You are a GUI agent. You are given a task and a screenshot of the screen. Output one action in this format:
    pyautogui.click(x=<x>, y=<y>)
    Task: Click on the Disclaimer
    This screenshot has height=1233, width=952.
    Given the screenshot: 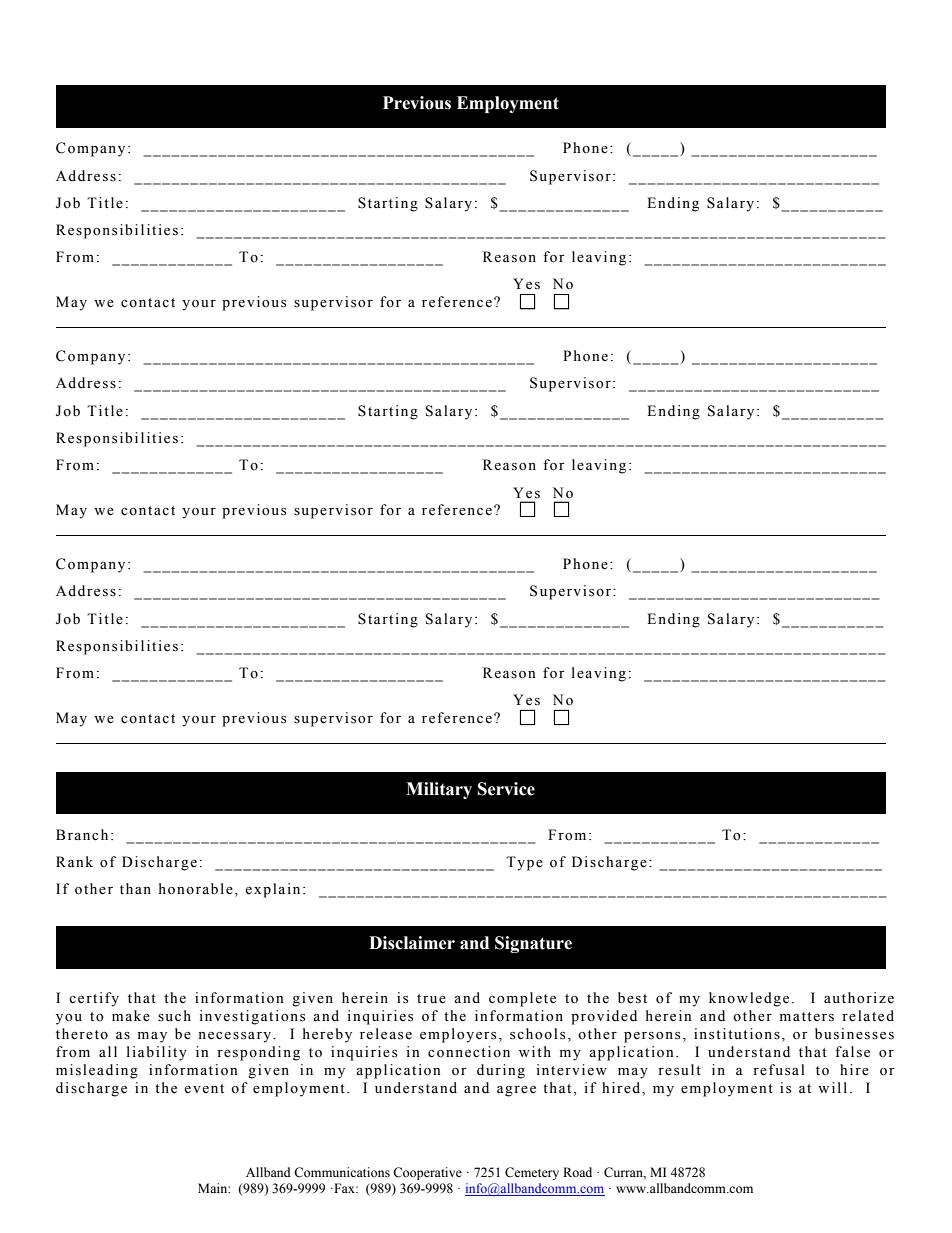 What is the action you would take?
    pyautogui.click(x=412, y=943)
